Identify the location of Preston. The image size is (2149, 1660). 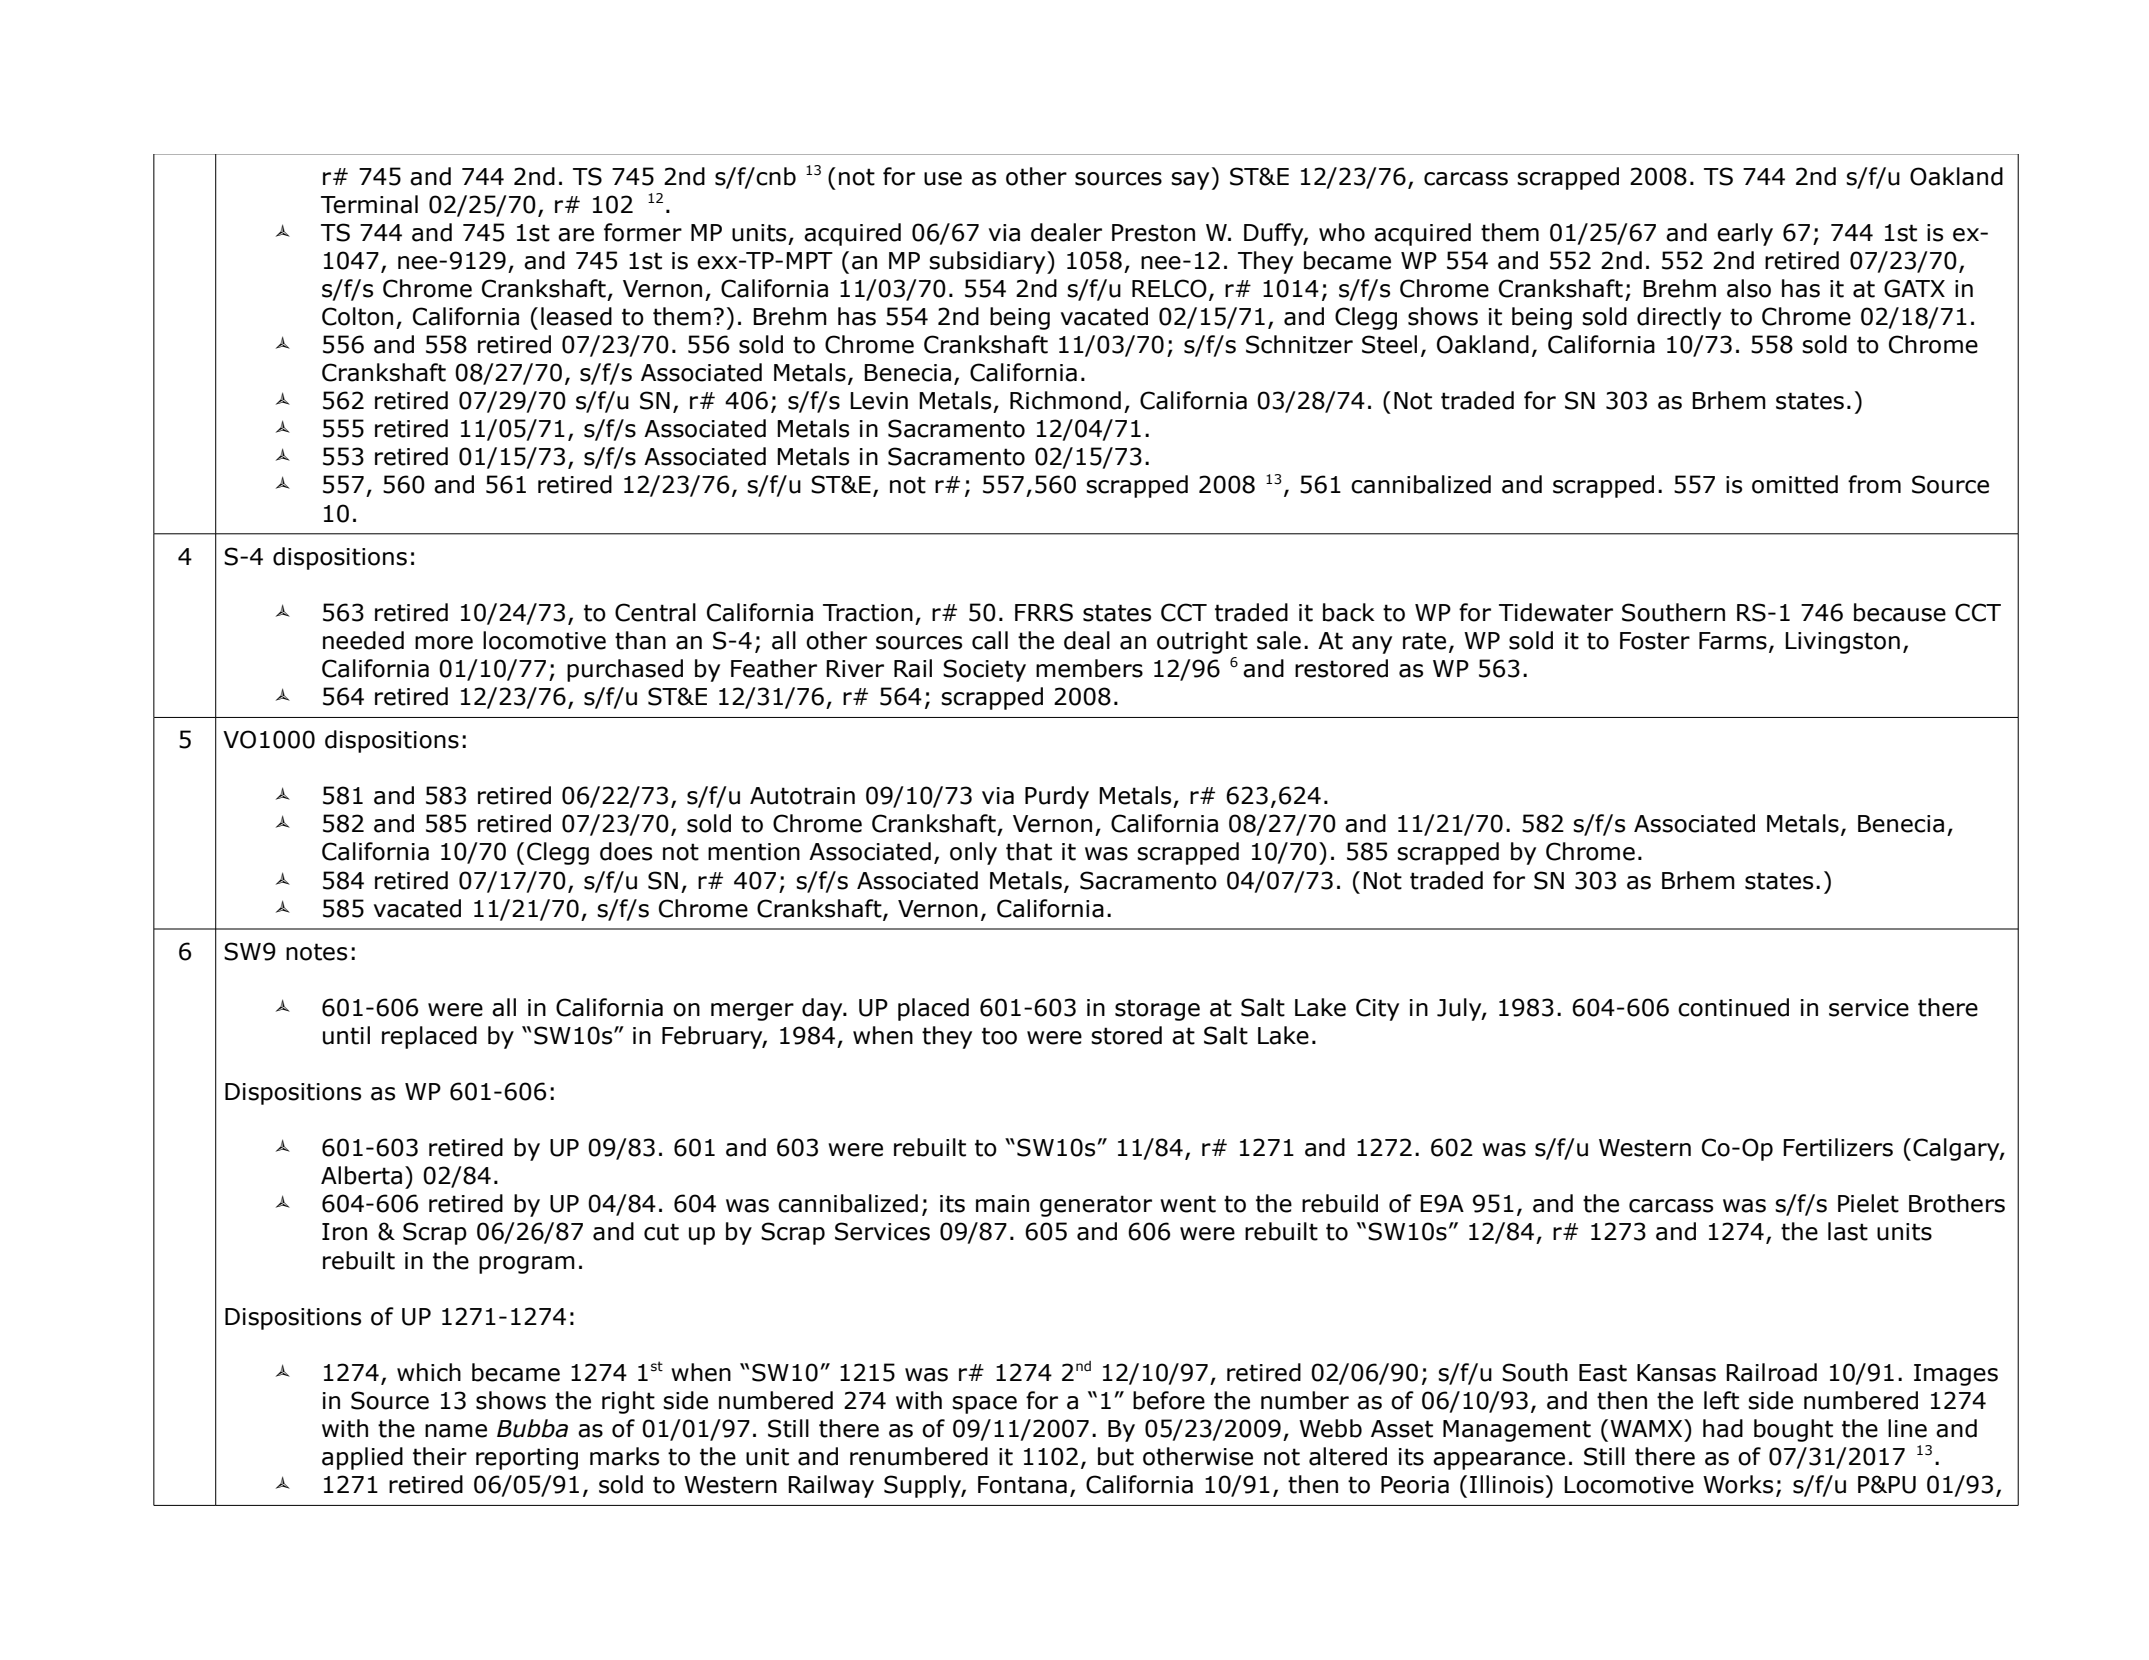
(1153, 233).
